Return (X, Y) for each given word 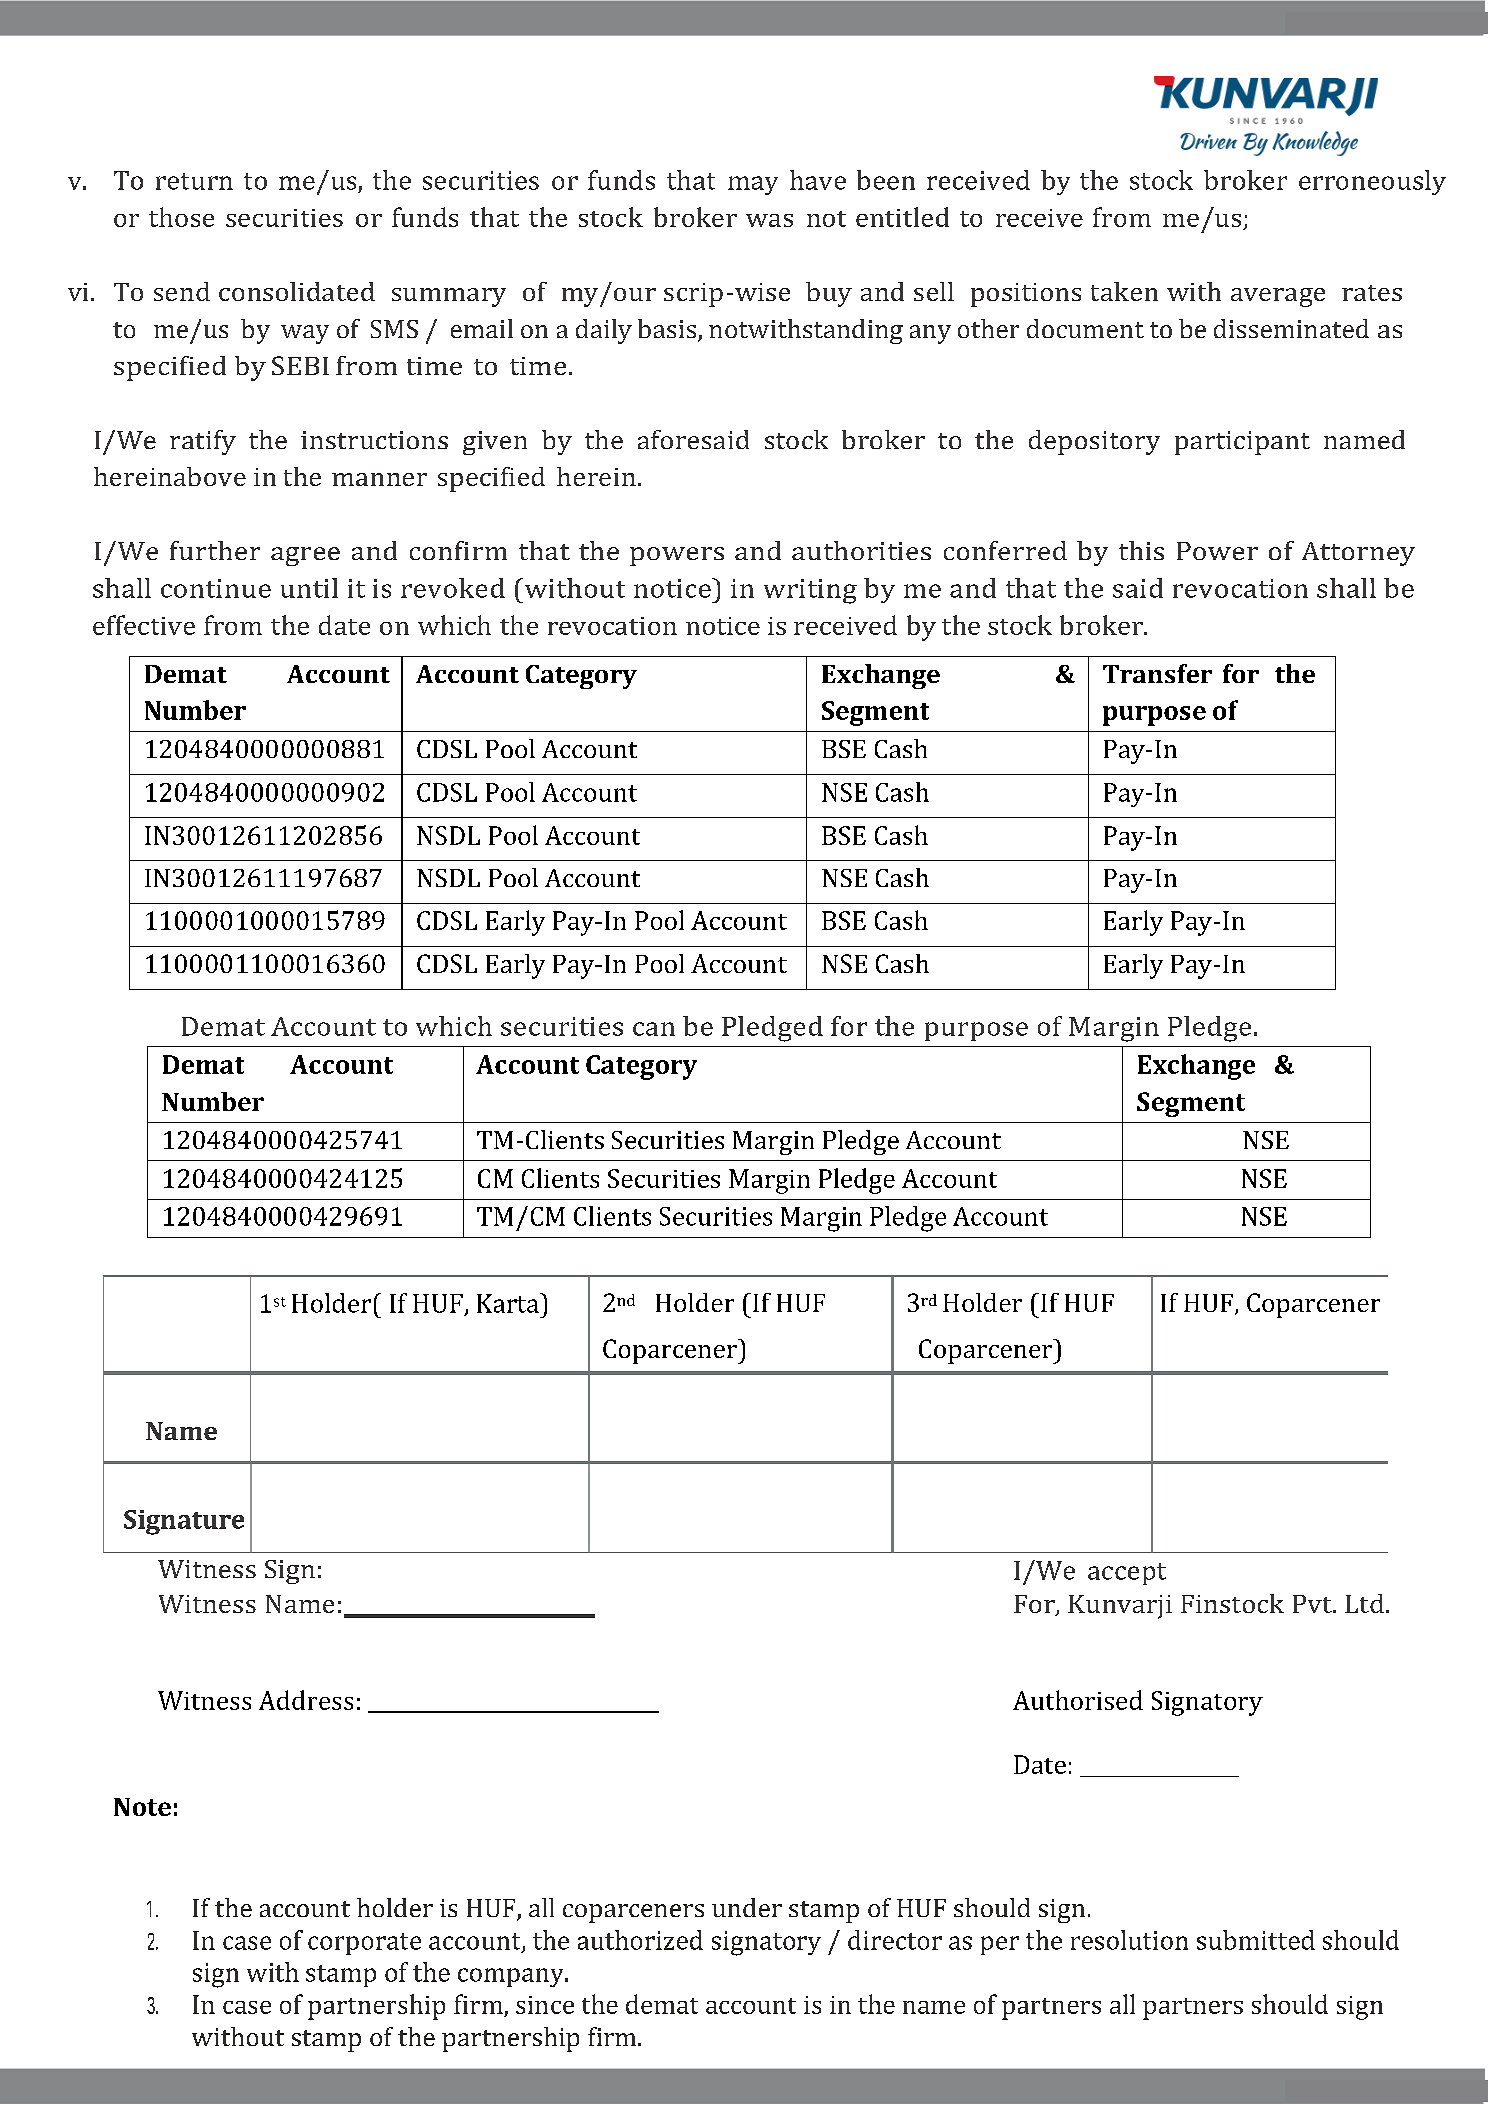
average (1278, 297)
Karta (509, 1303)
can (654, 1029)
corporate (364, 1944)
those (181, 217)
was (769, 220)
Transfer (1157, 673)
